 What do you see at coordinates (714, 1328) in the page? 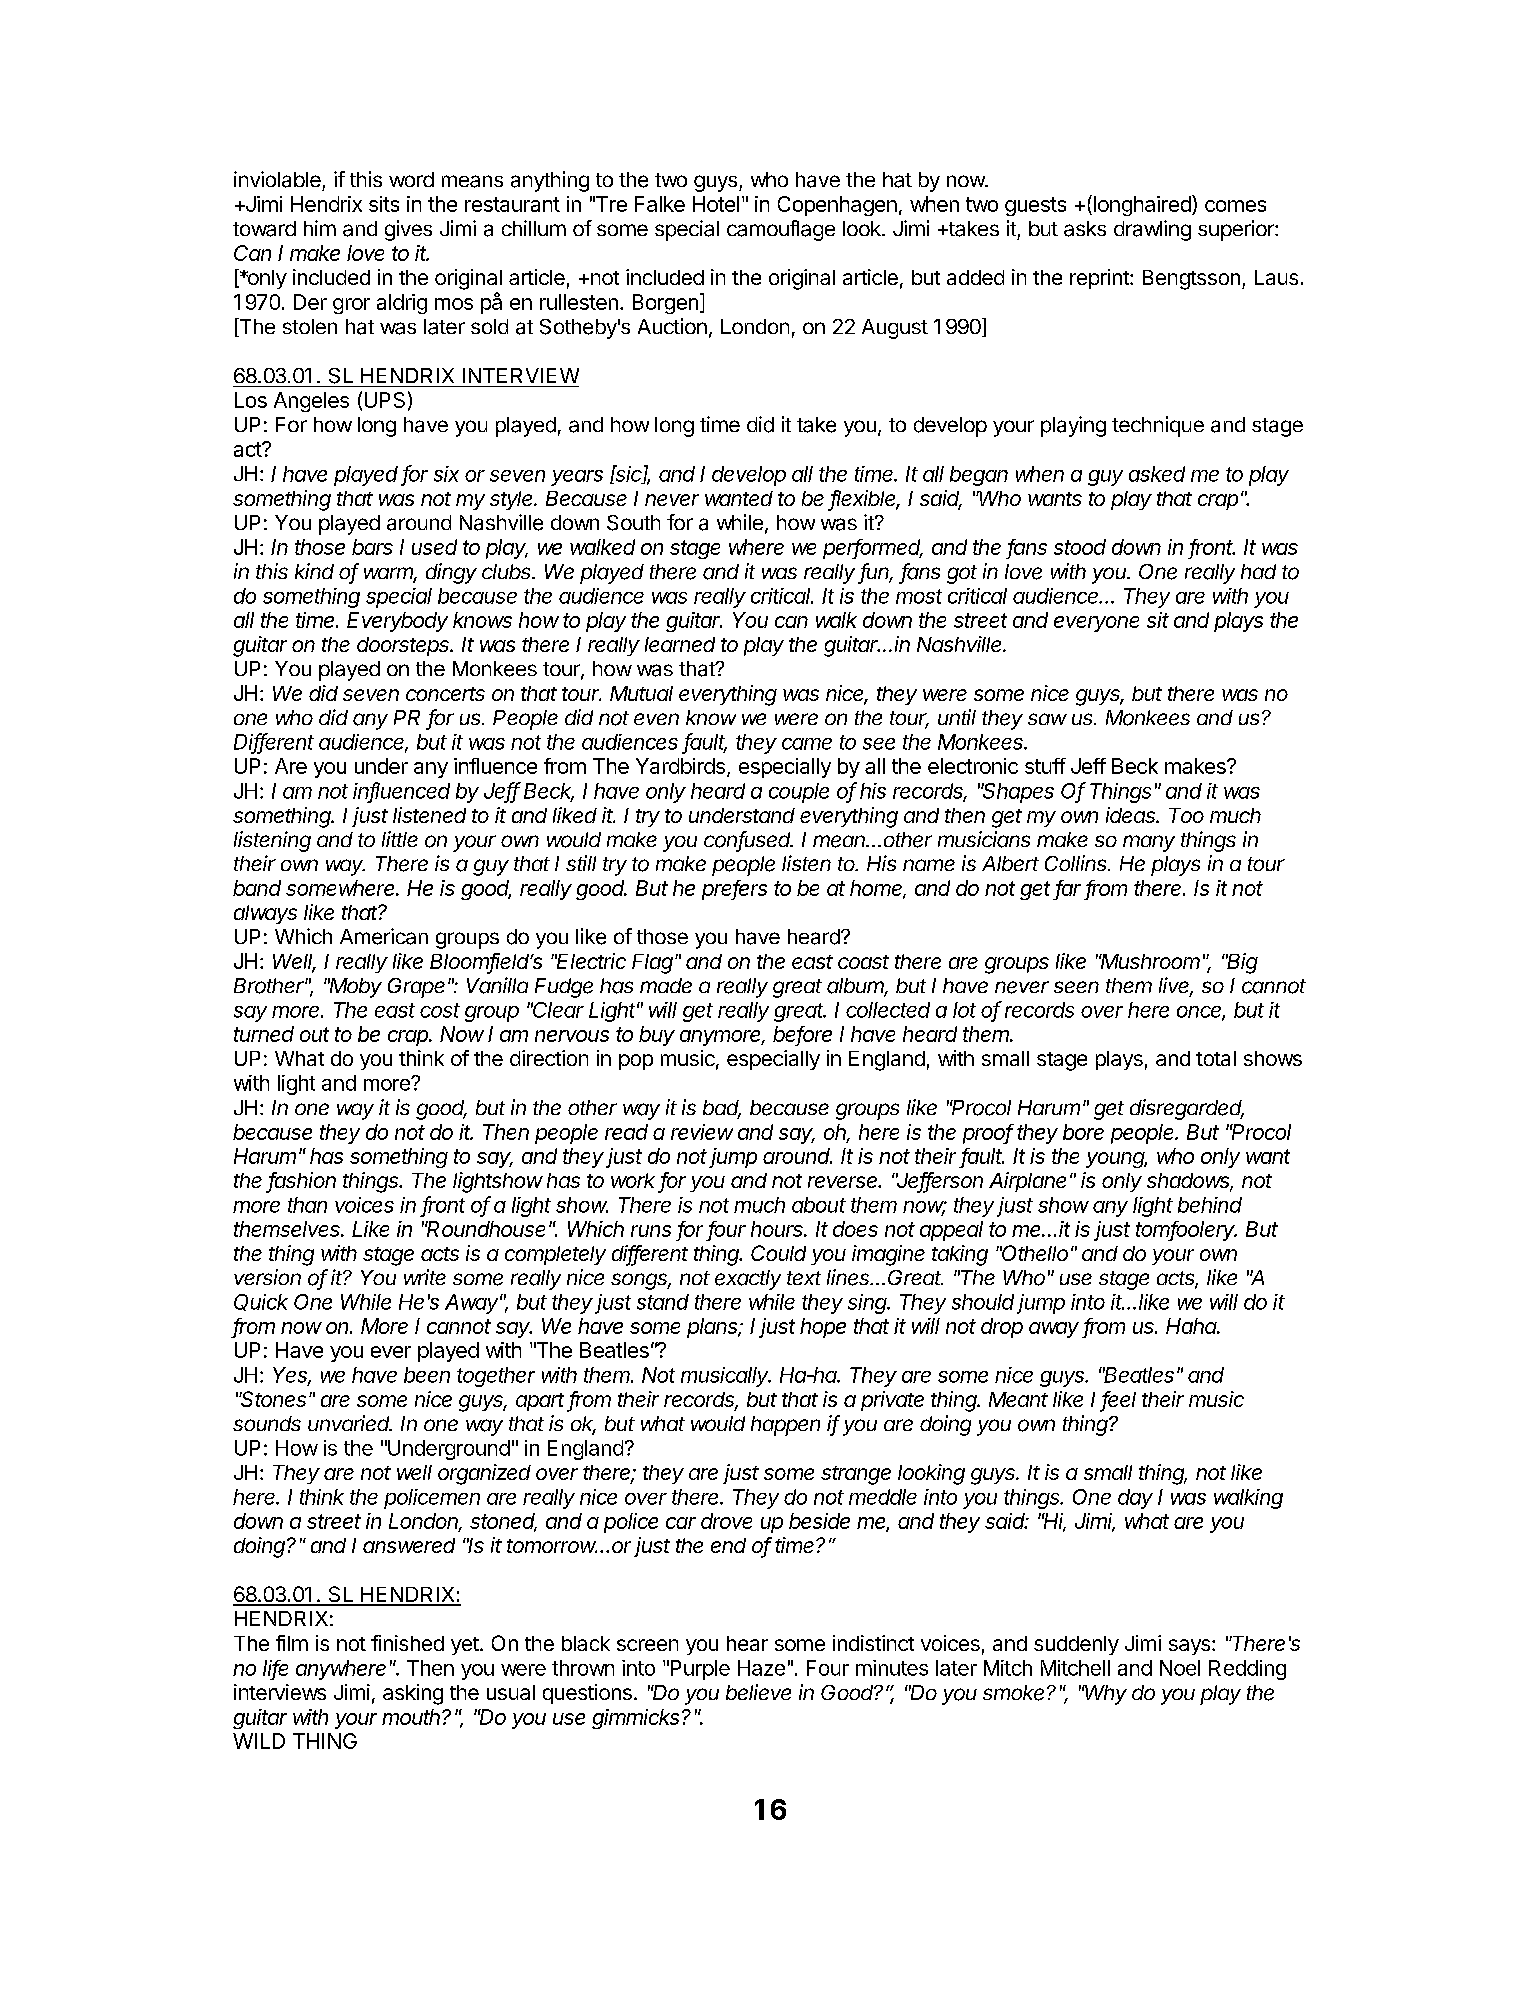
I see `plans` at bounding box center [714, 1328].
